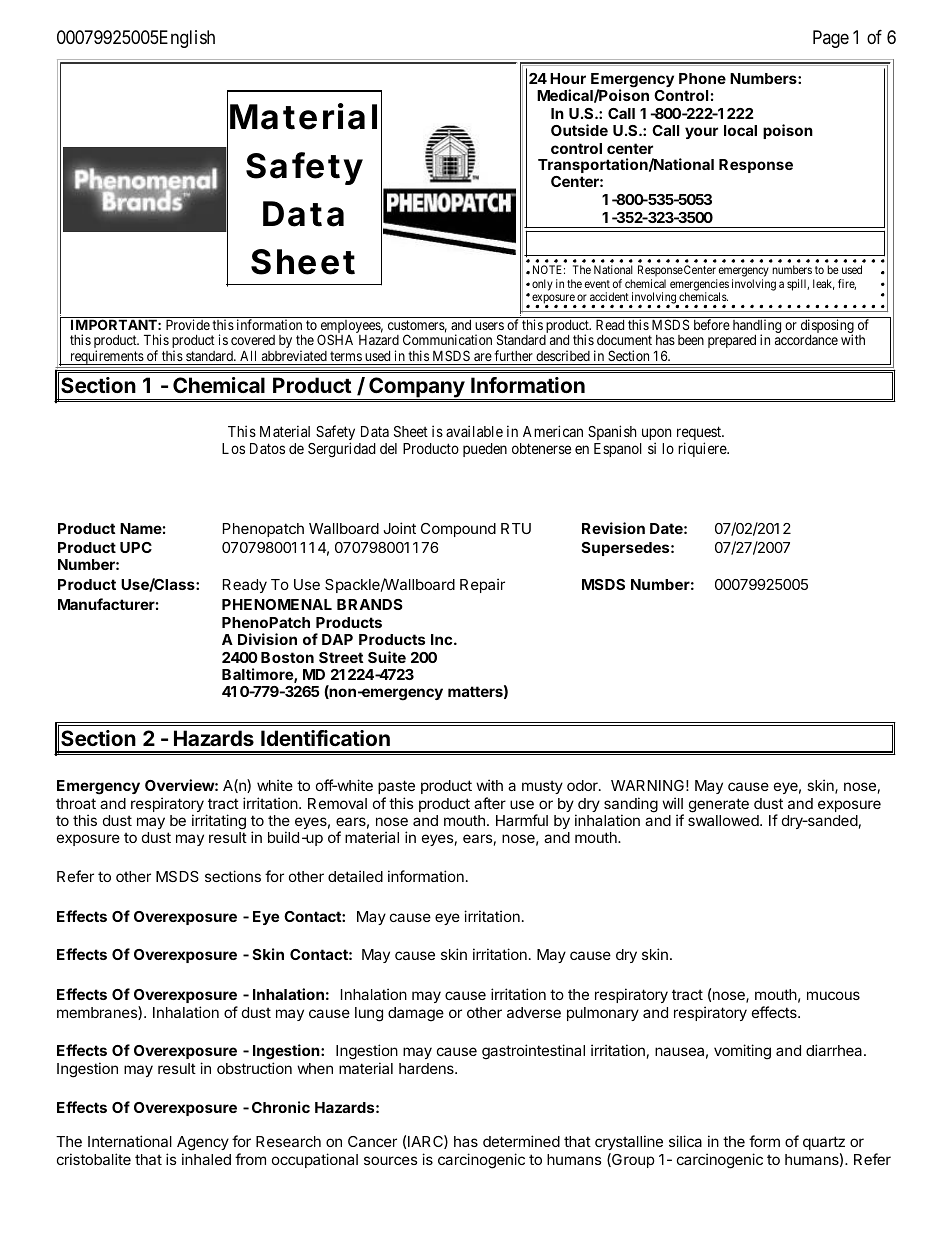  Describe the element at coordinates (568, 78) in the screenshot. I see `Hour` at that location.
